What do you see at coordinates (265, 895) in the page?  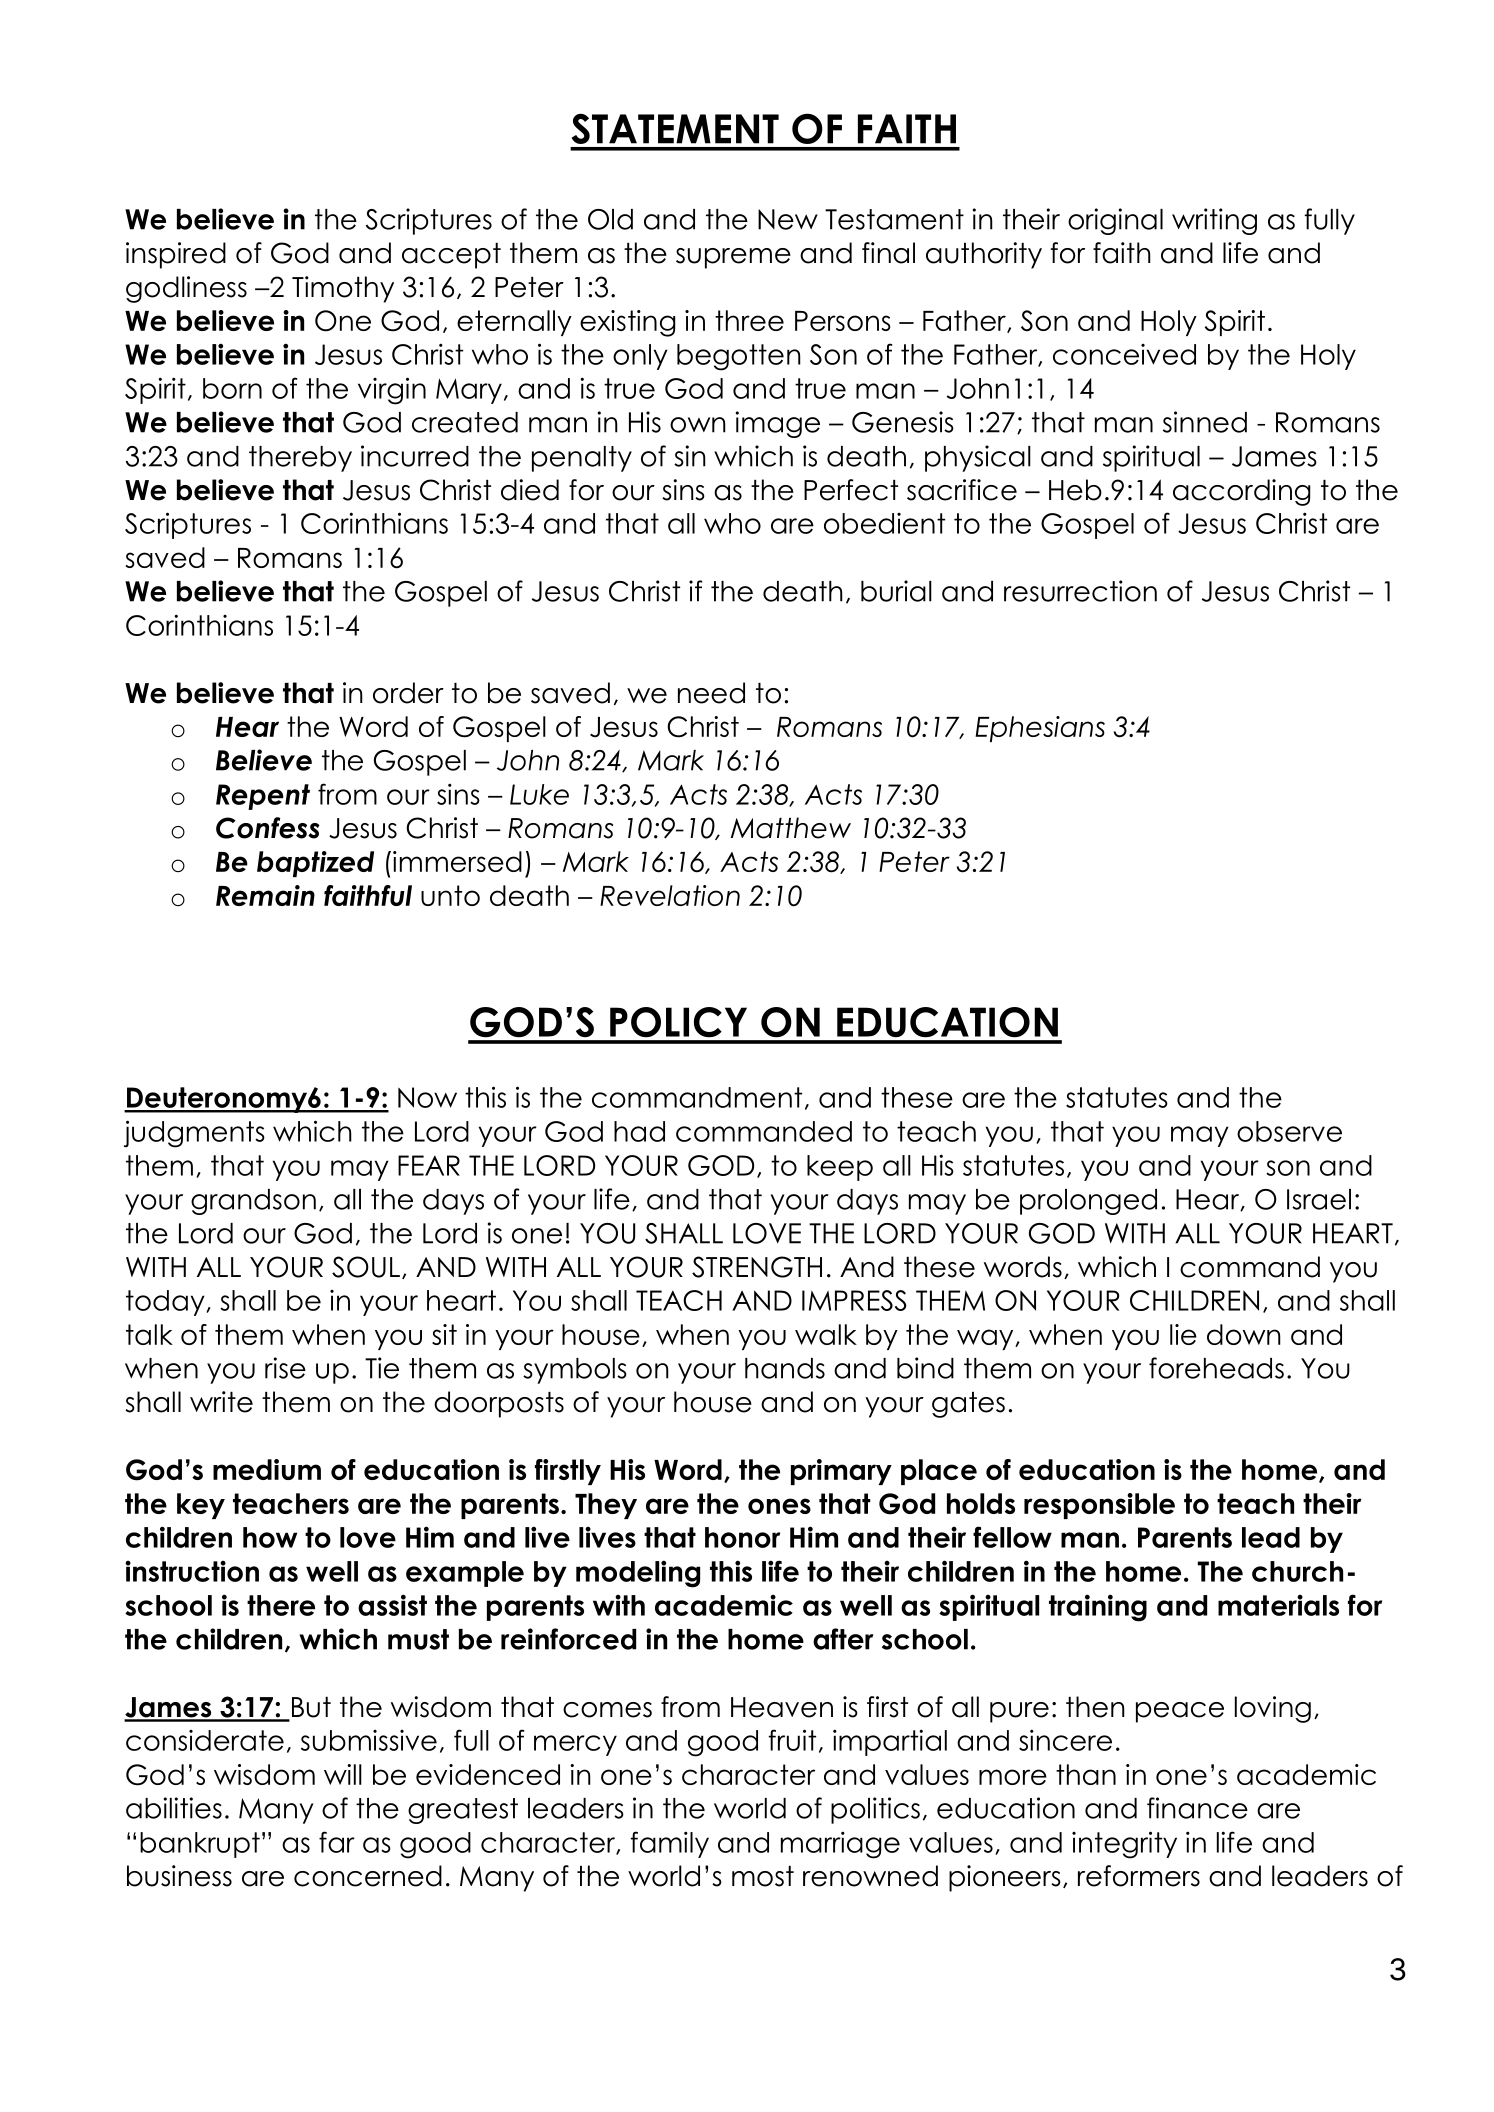 I see `Remain` at bounding box center [265, 895].
